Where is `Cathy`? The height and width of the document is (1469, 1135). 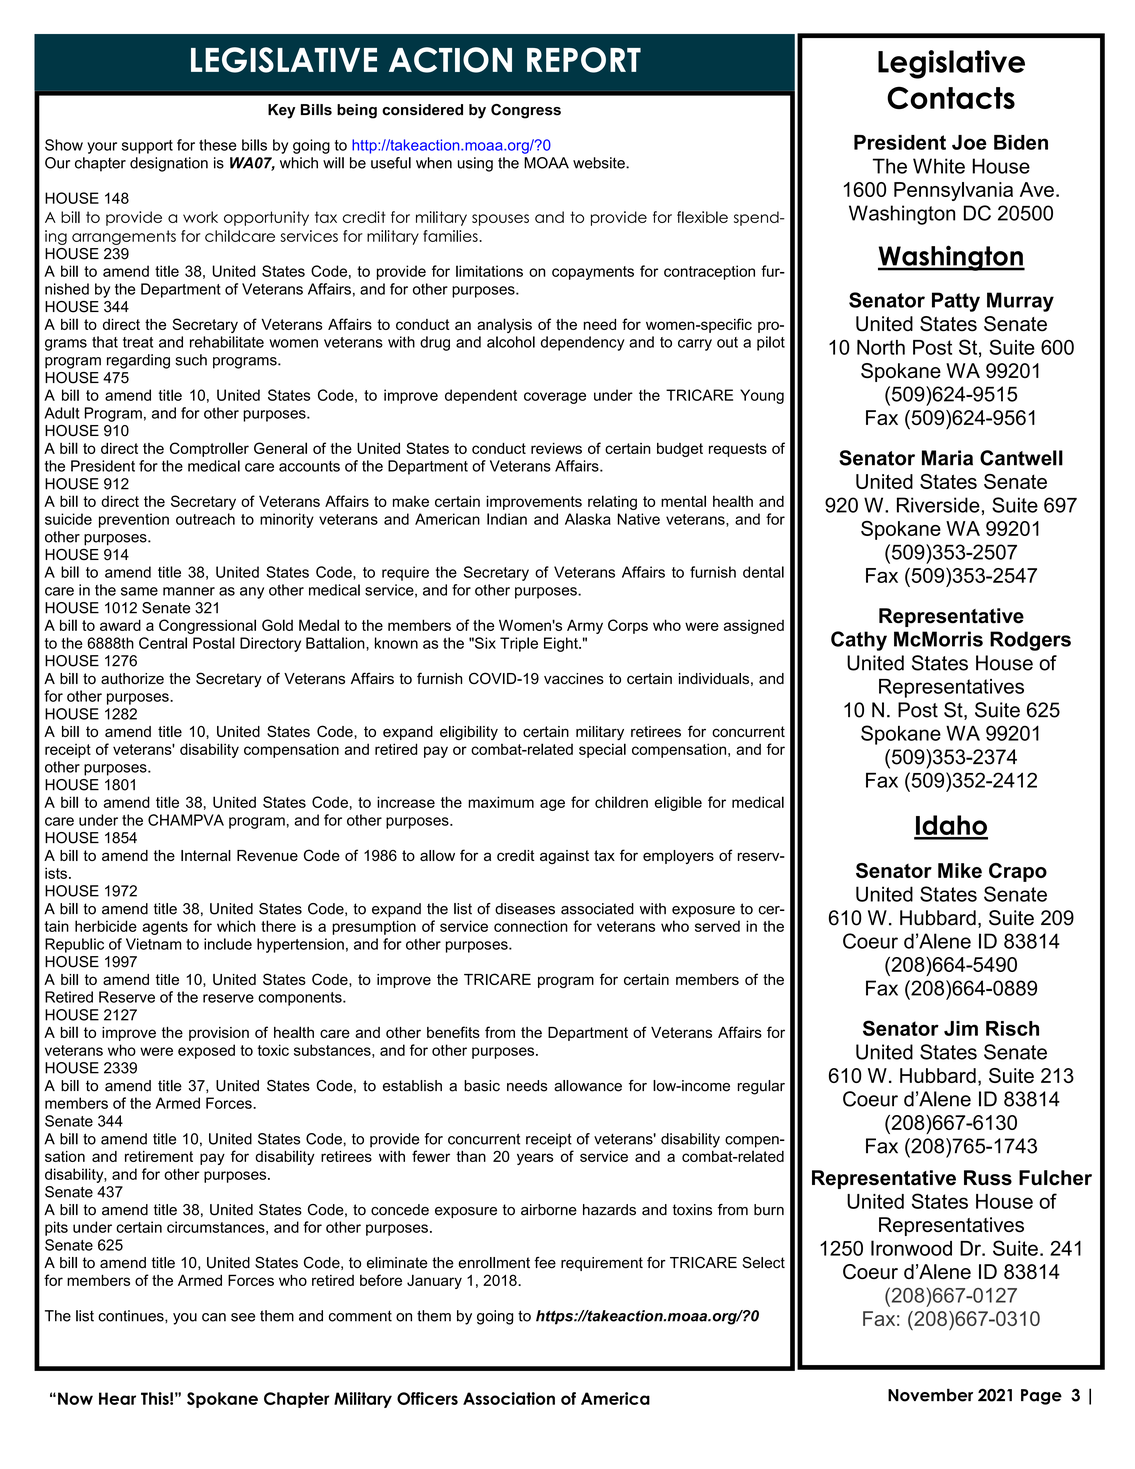
Cathy is located at coordinates (859, 641).
